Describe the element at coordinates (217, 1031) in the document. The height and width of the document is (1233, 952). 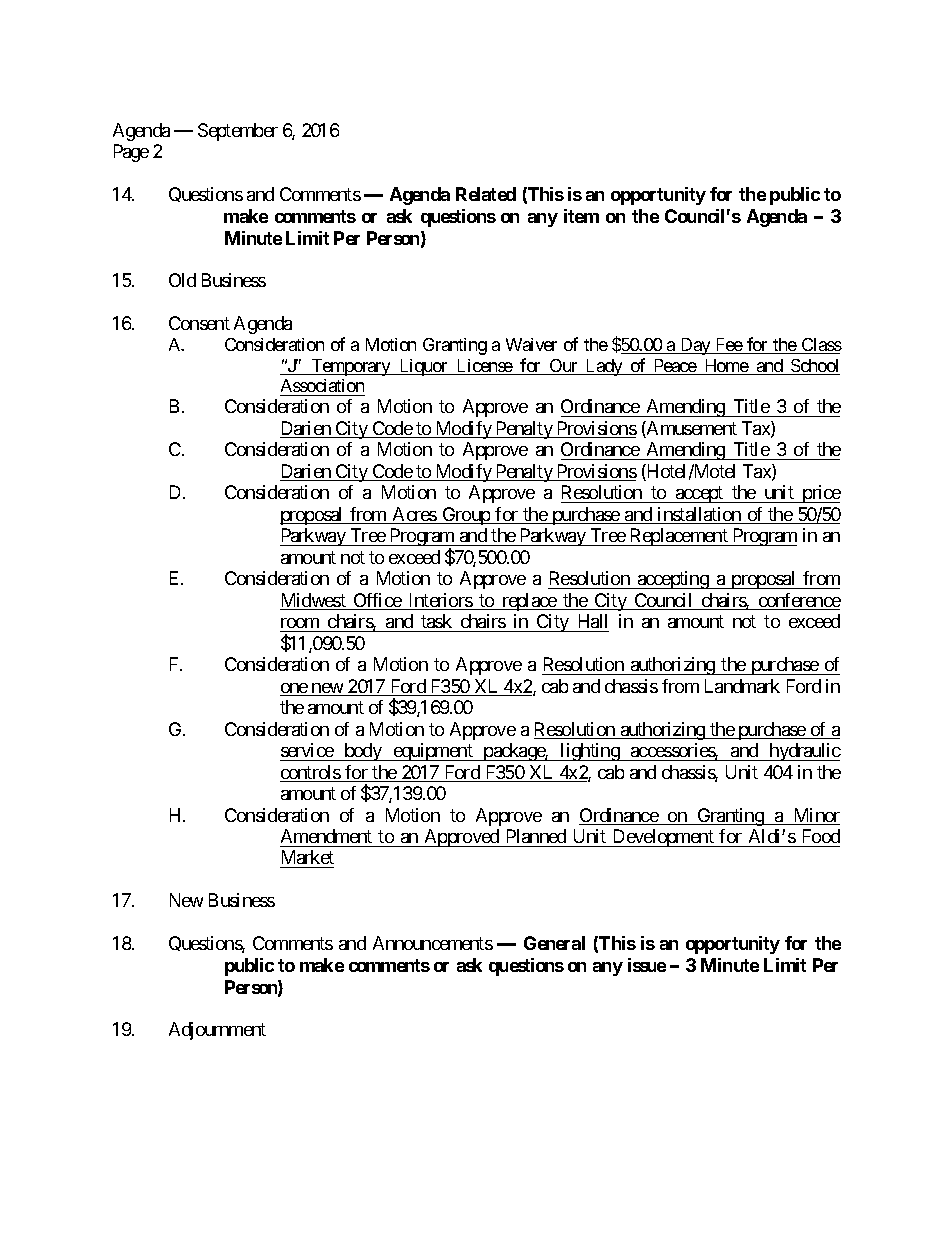
I see `Adjournment` at that location.
